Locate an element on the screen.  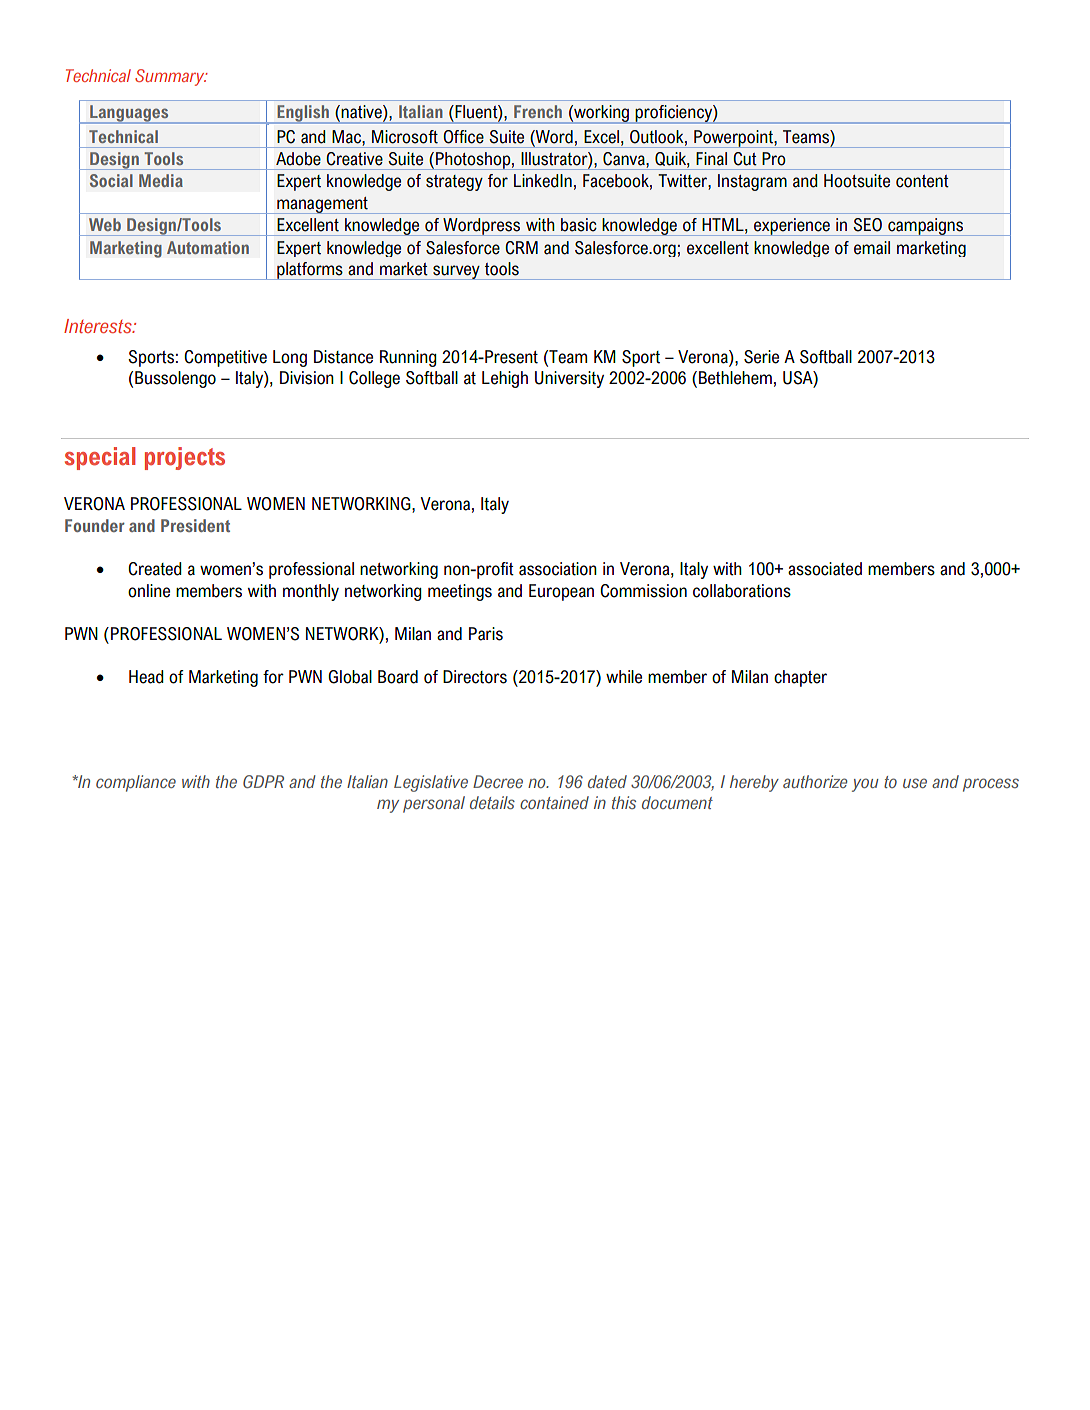
CRM is located at coordinates (521, 248).
